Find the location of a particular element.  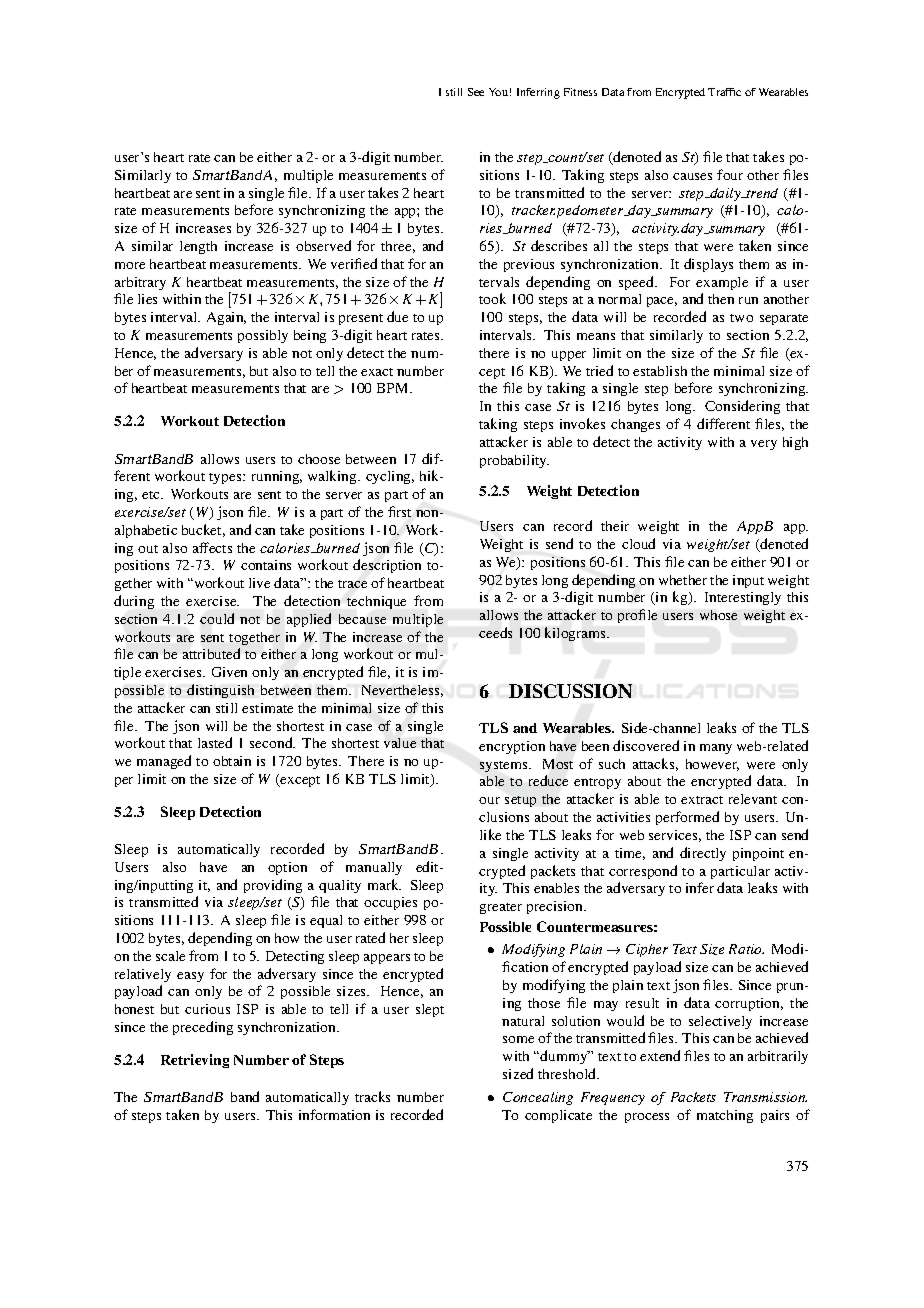

first is located at coordinates (399, 511).
